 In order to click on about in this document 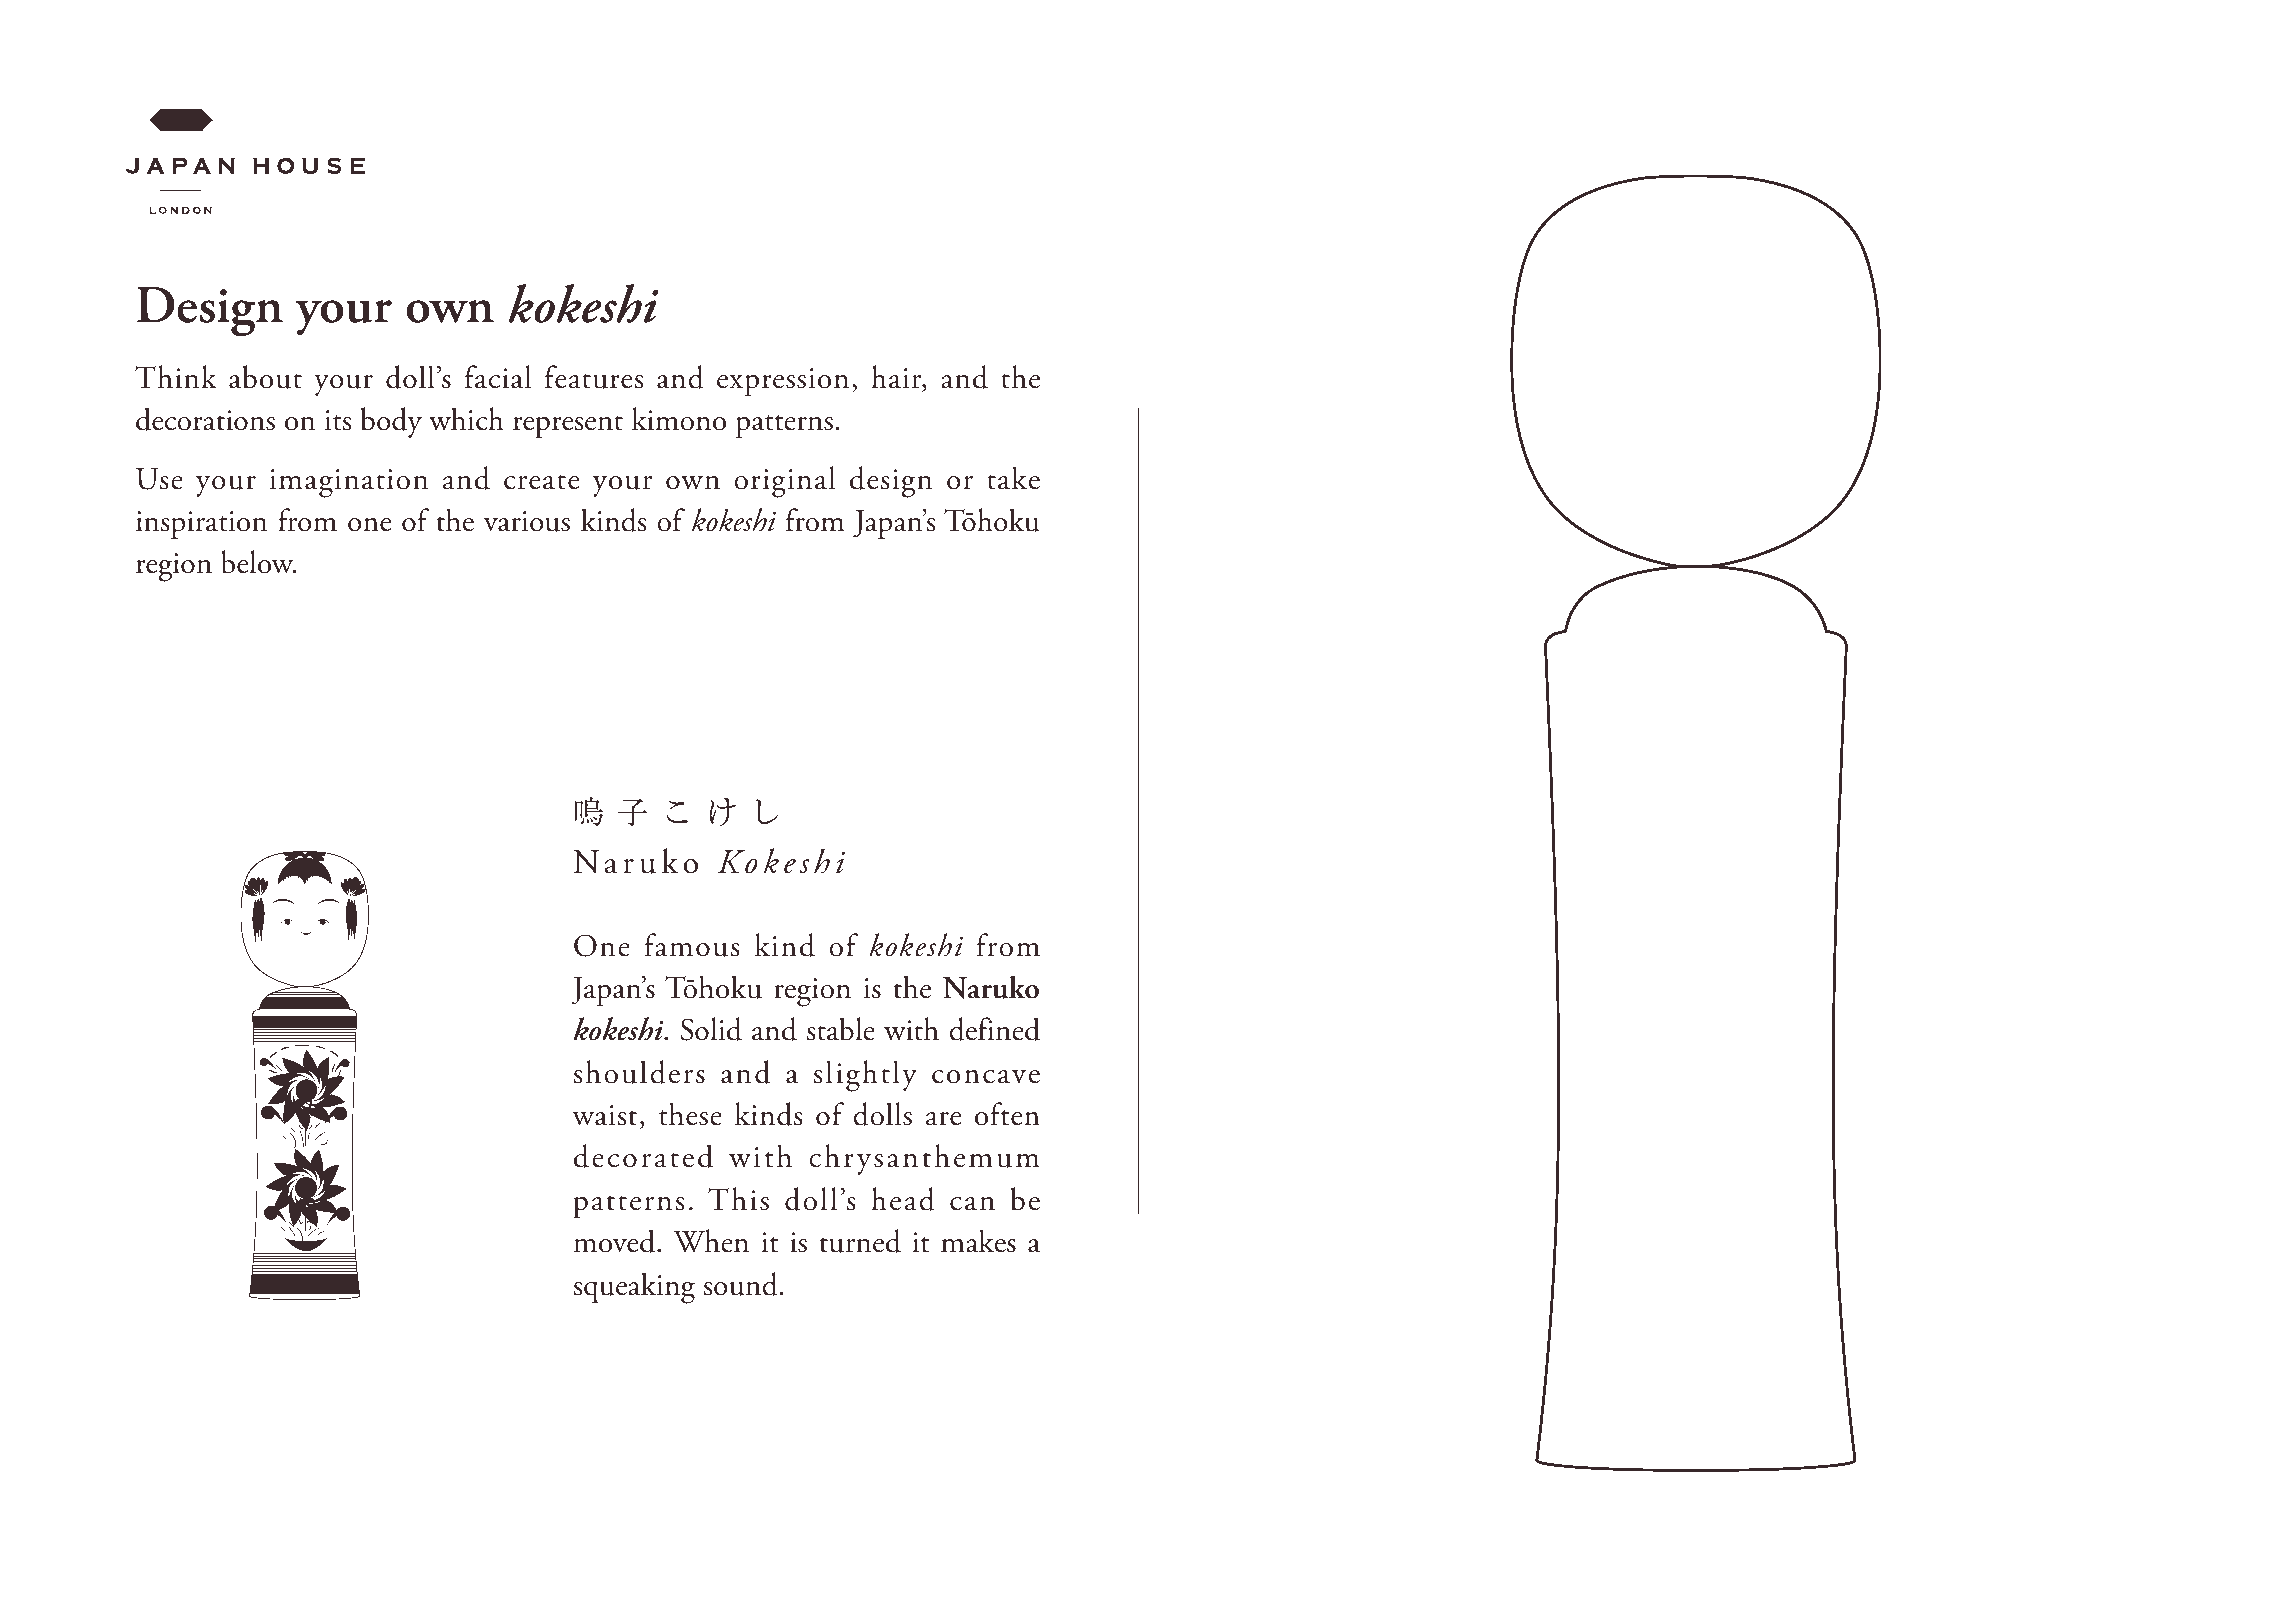, I will do `click(265, 377)`.
